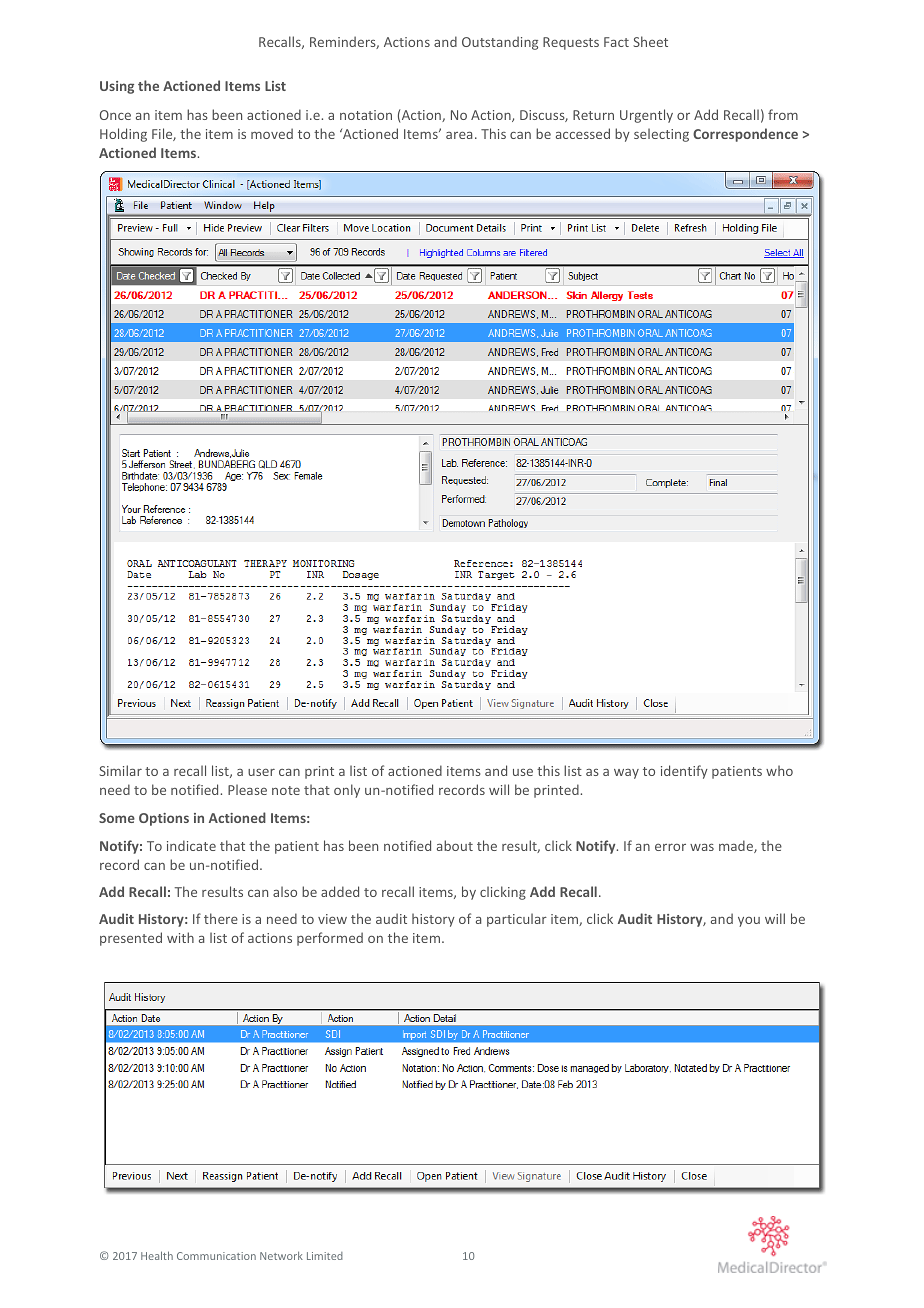 This document has width=924, height=1308. What do you see at coordinates (347, 791) in the document?
I see `only` at bounding box center [347, 791].
